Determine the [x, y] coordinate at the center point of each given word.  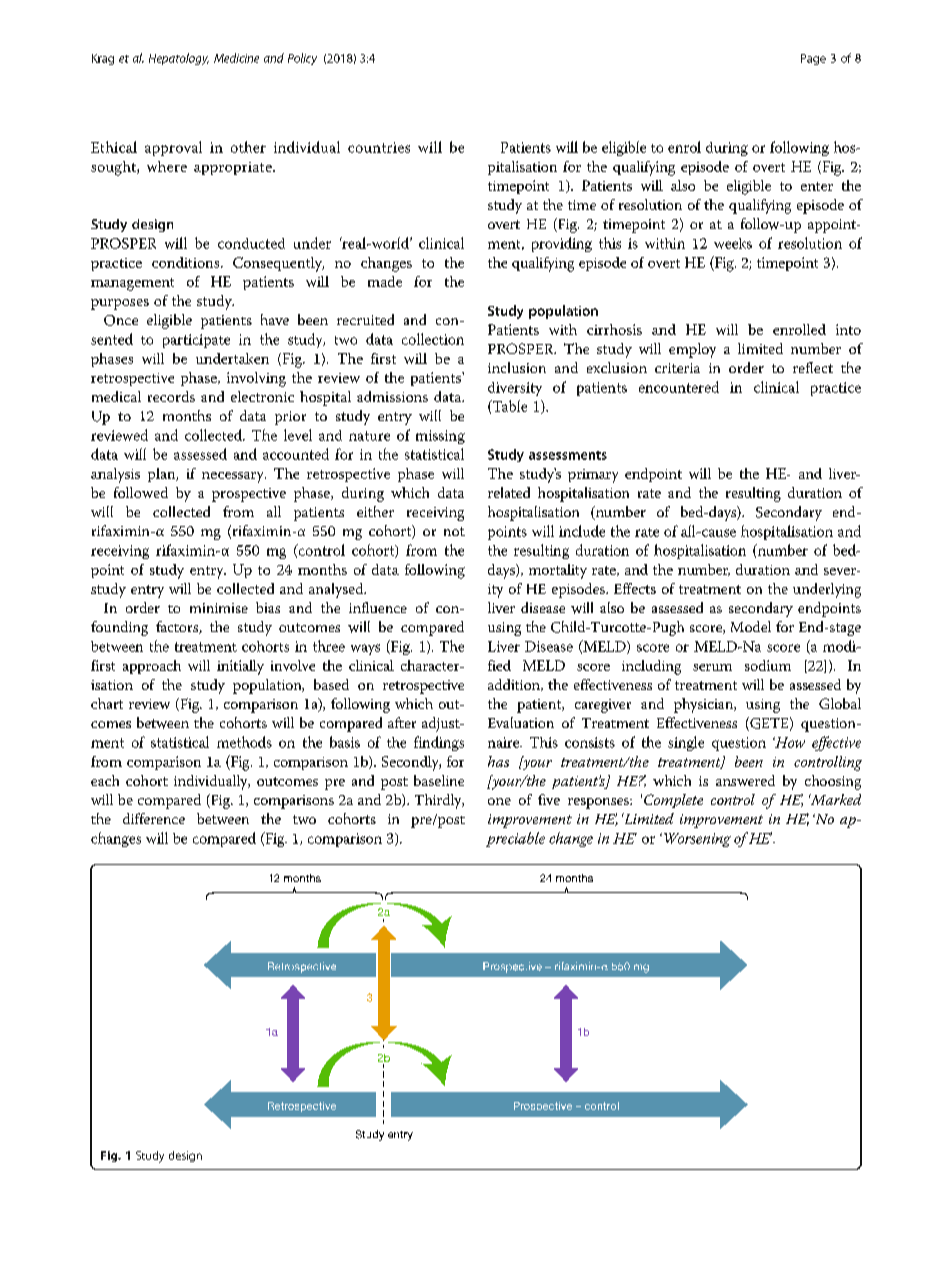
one [499, 801]
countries [379, 147]
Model [751, 626]
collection [433, 339]
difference [154, 818]
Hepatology [179, 59]
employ [692, 350]
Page [813, 59]
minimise [219, 608]
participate [196, 341]
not [454, 531]
